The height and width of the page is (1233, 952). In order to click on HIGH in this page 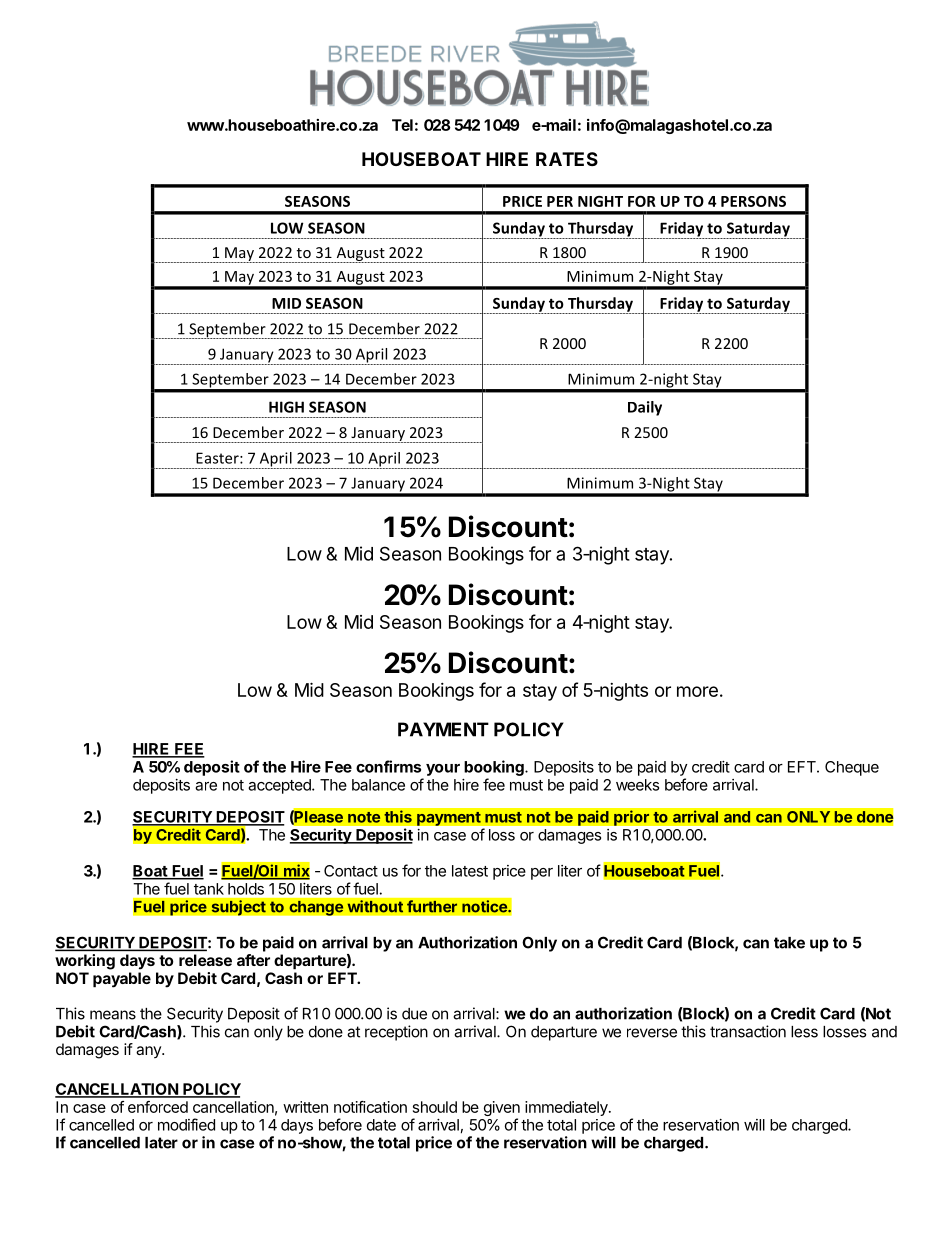, I will do `click(286, 407)`.
